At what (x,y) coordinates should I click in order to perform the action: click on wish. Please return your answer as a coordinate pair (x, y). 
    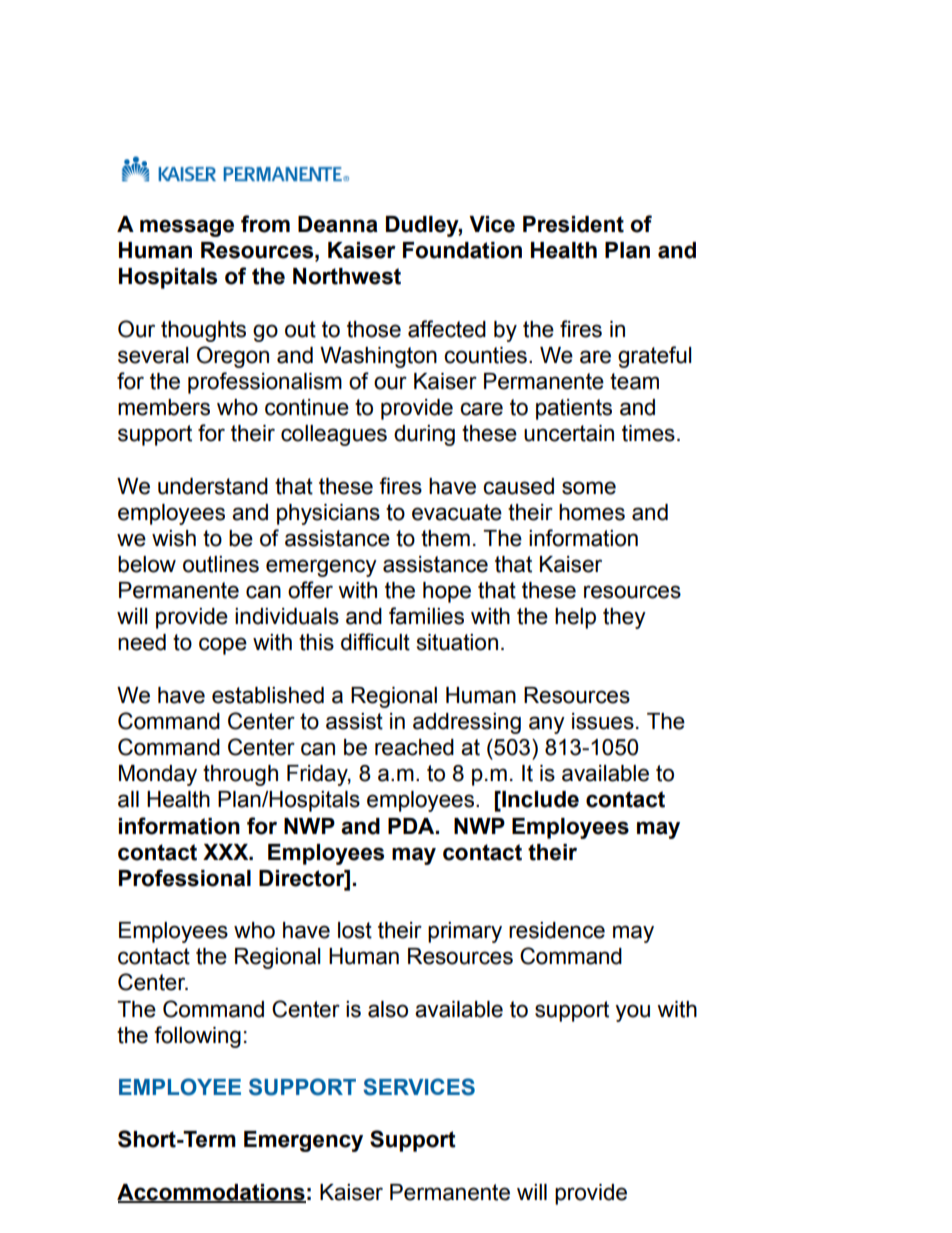
    Looking at the image, I should click on (174, 538).
